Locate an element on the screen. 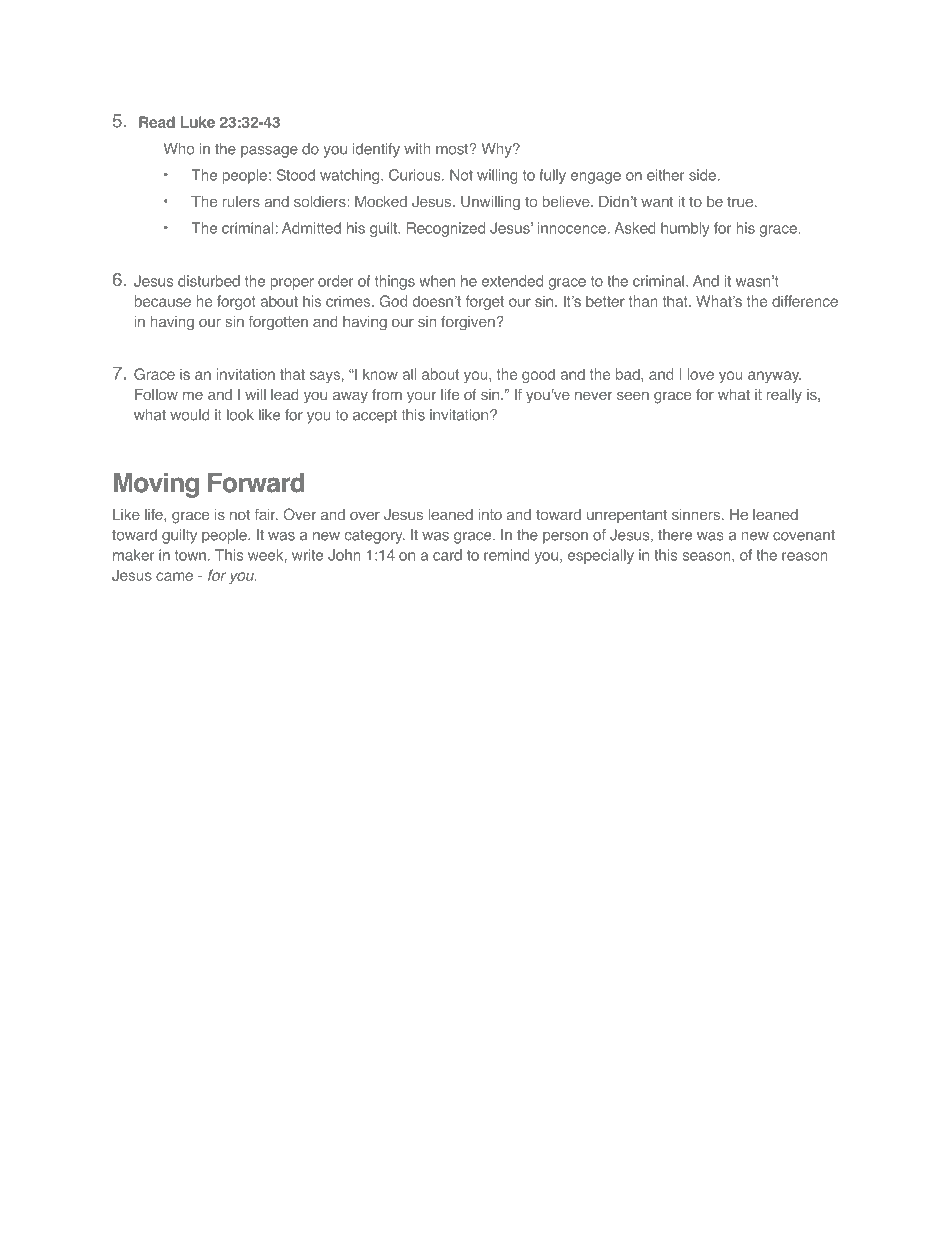  reason is located at coordinates (805, 556).
